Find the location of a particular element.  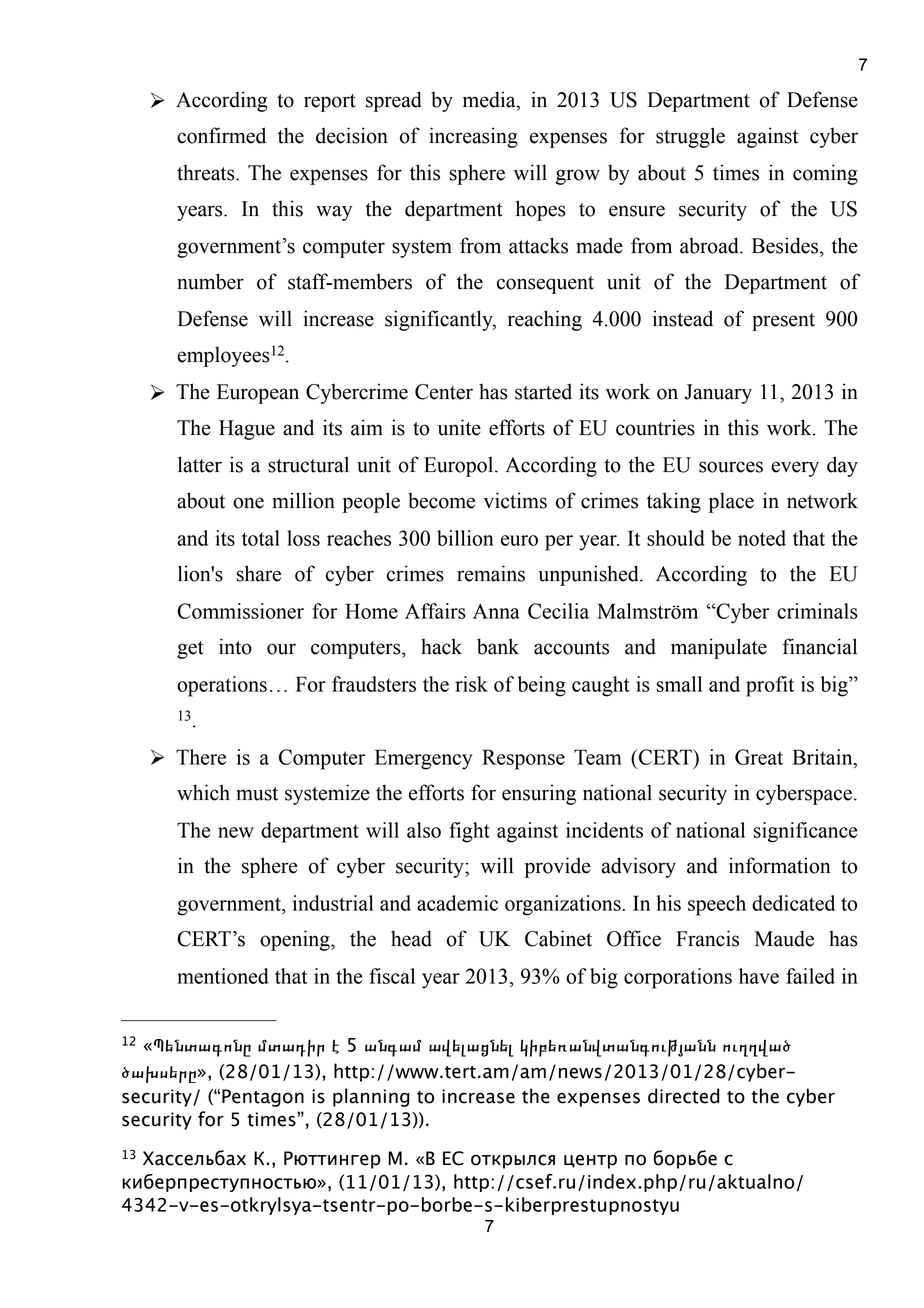

must is located at coordinates (257, 794).
